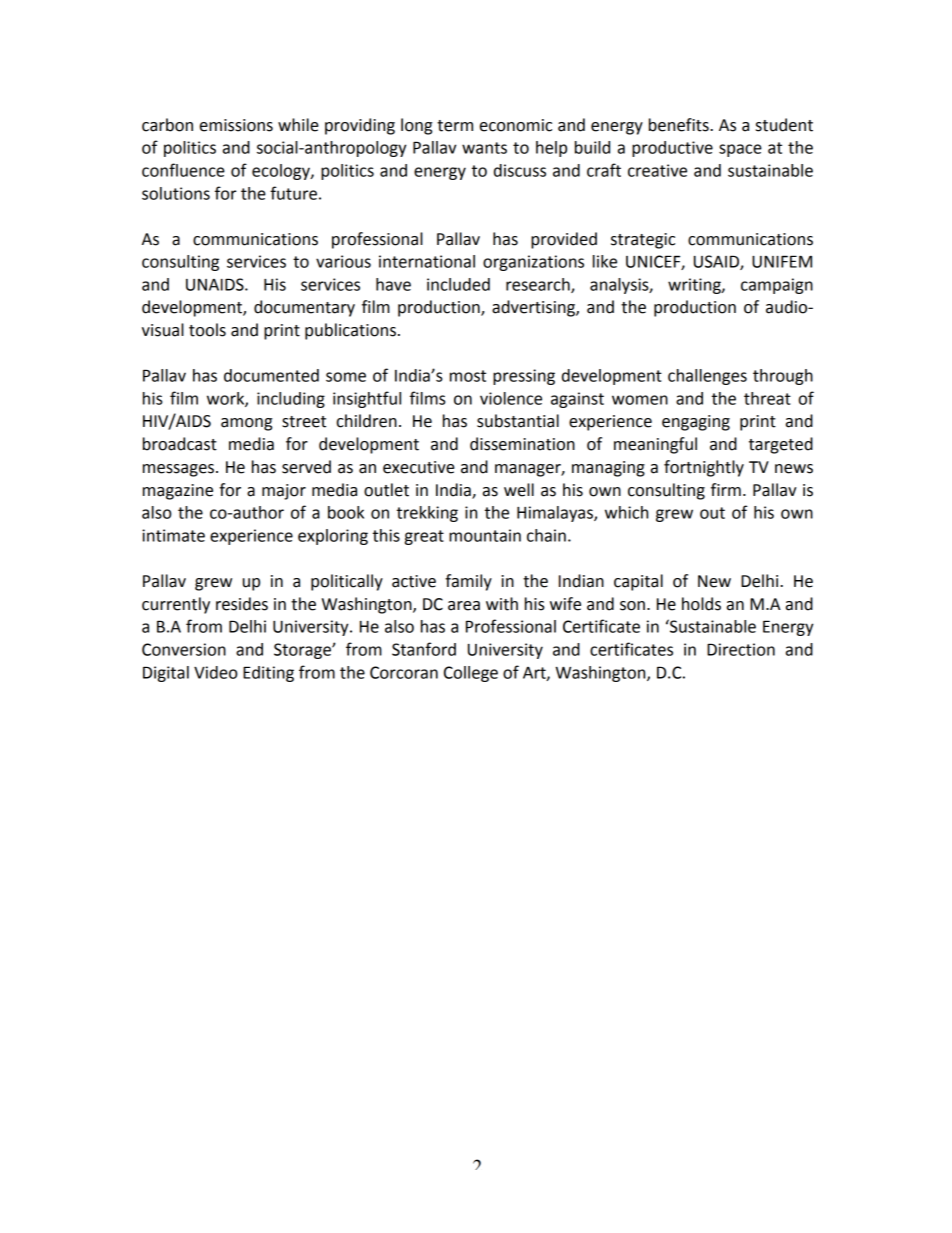  Describe the element at coordinates (471, 674) in the screenshot. I see `College` at that location.
